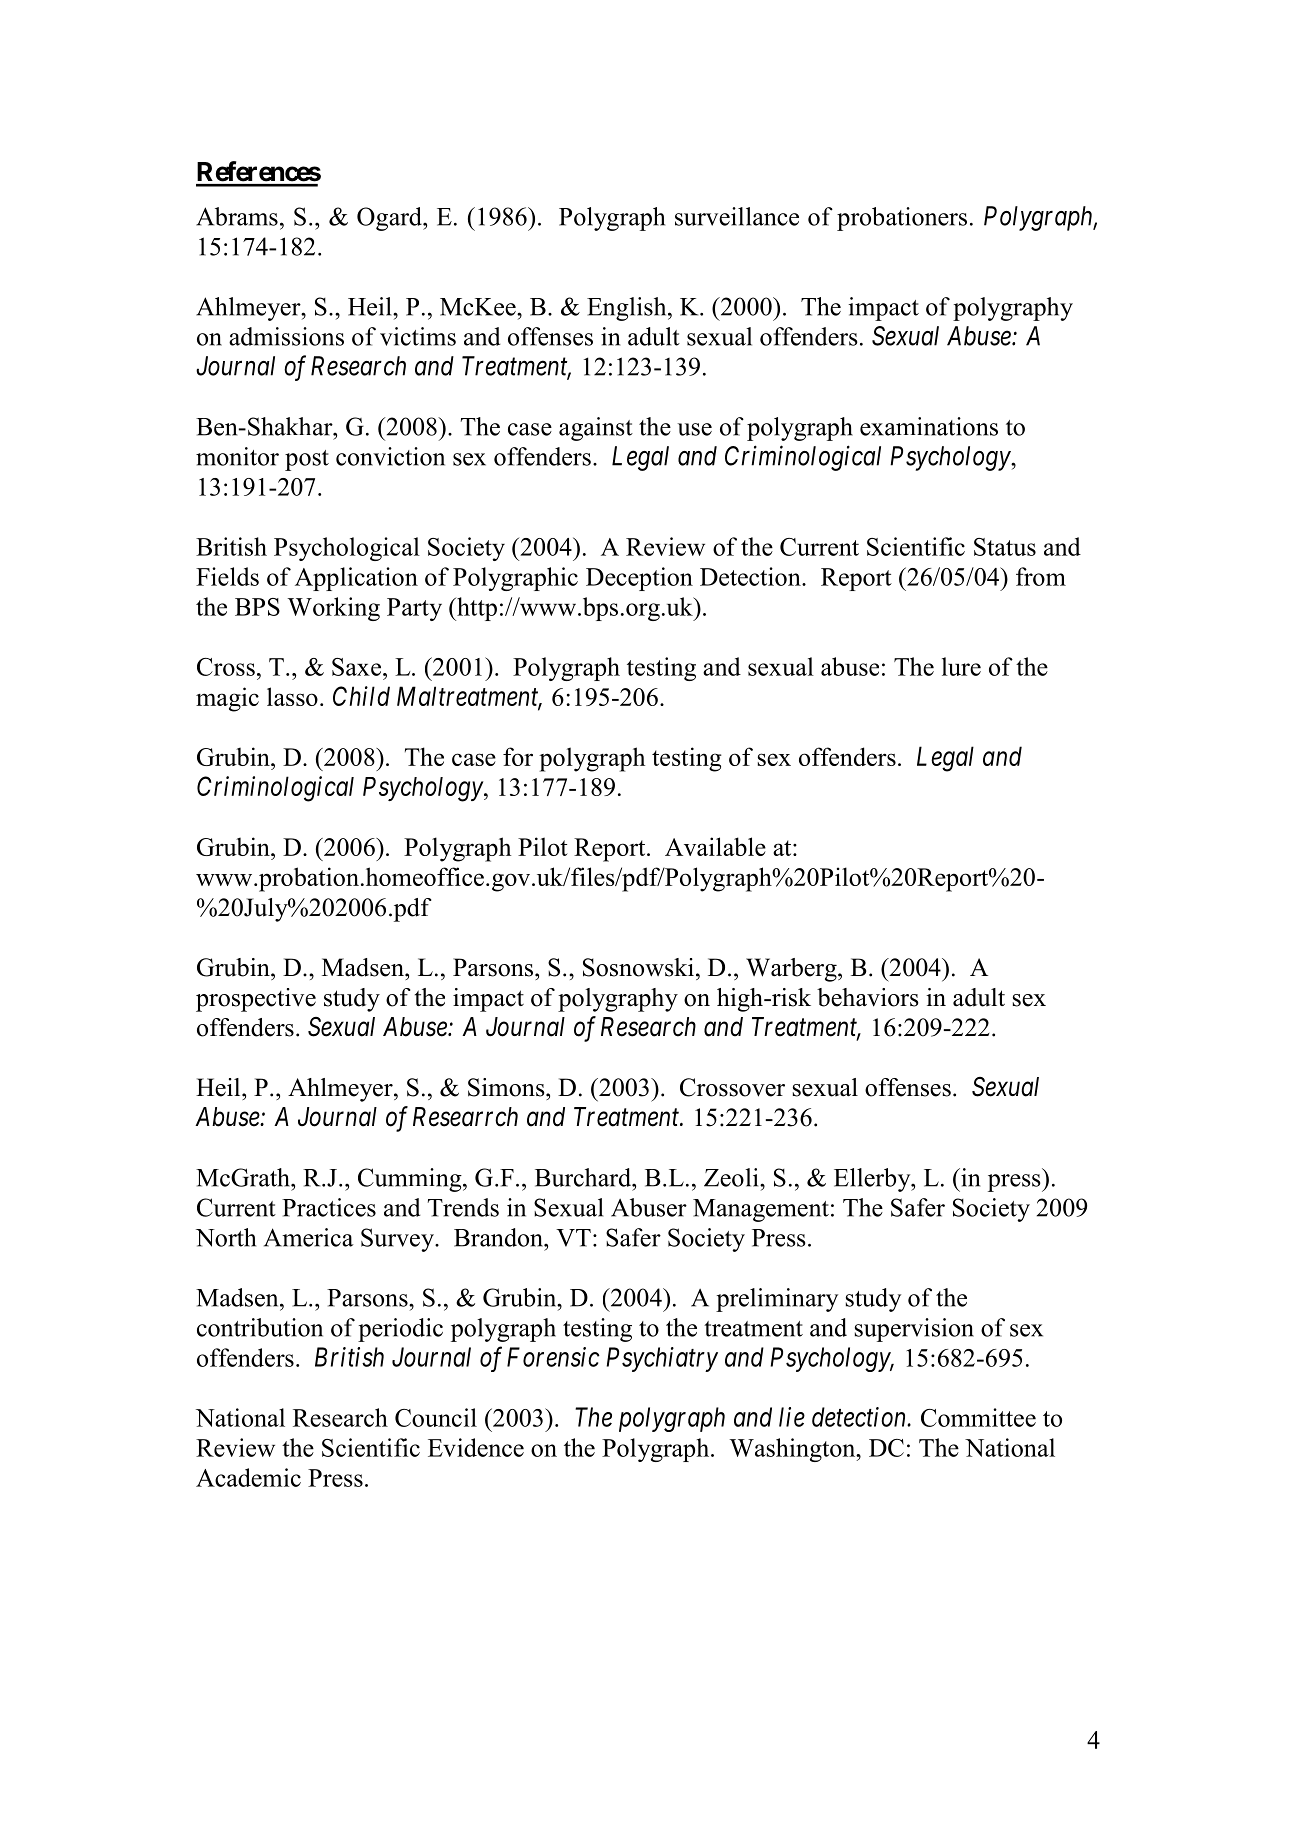  Describe the element at coordinates (929, 426) in the document. I see `examinations` at that location.
